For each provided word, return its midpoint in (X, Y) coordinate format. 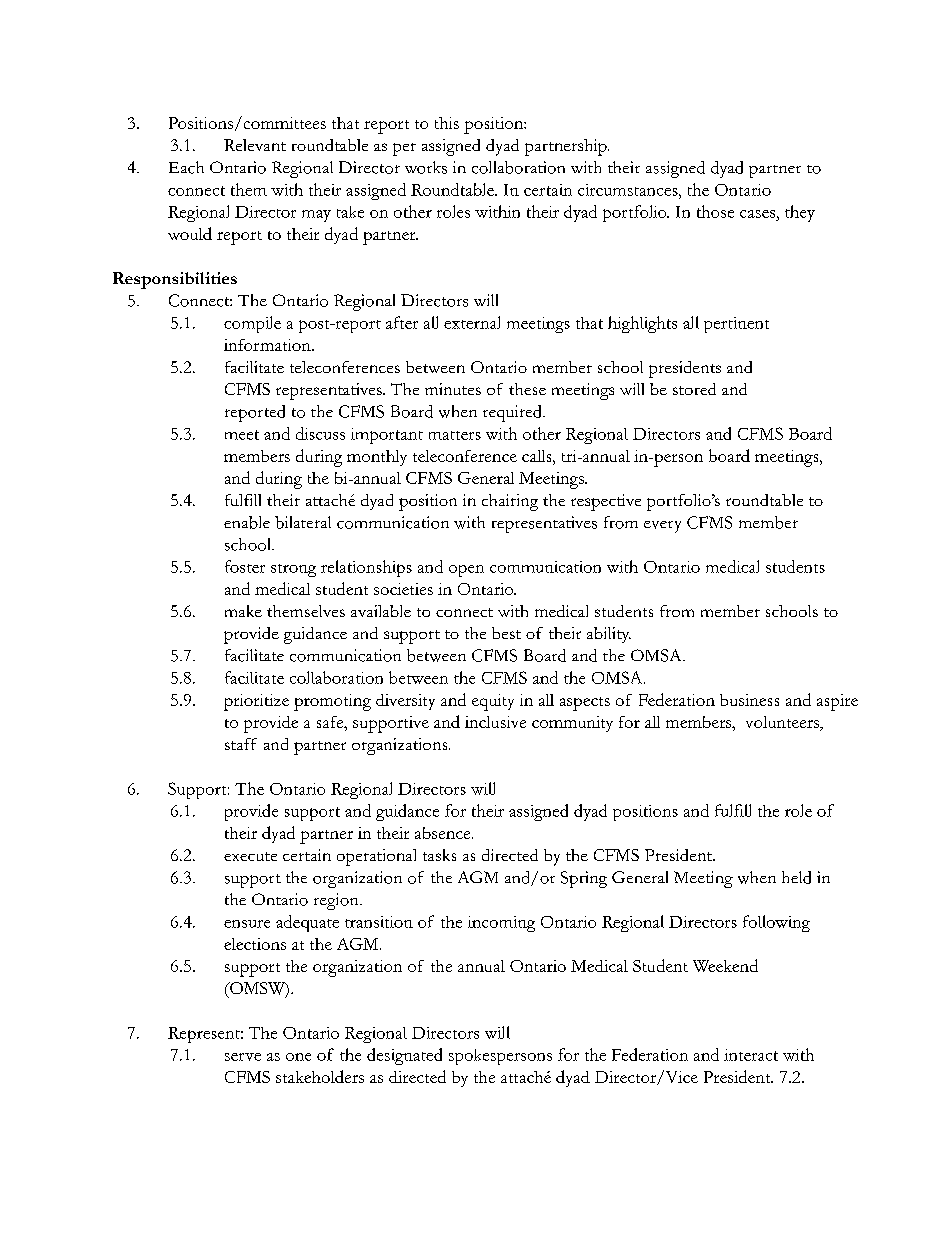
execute (250, 856)
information (268, 345)
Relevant (255, 145)
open (466, 571)
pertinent (736, 325)
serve (243, 1057)
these (527, 389)
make (243, 611)
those (715, 211)
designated (404, 1056)
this (447, 123)
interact (751, 1055)
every (662, 527)
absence (444, 833)
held (796, 877)
